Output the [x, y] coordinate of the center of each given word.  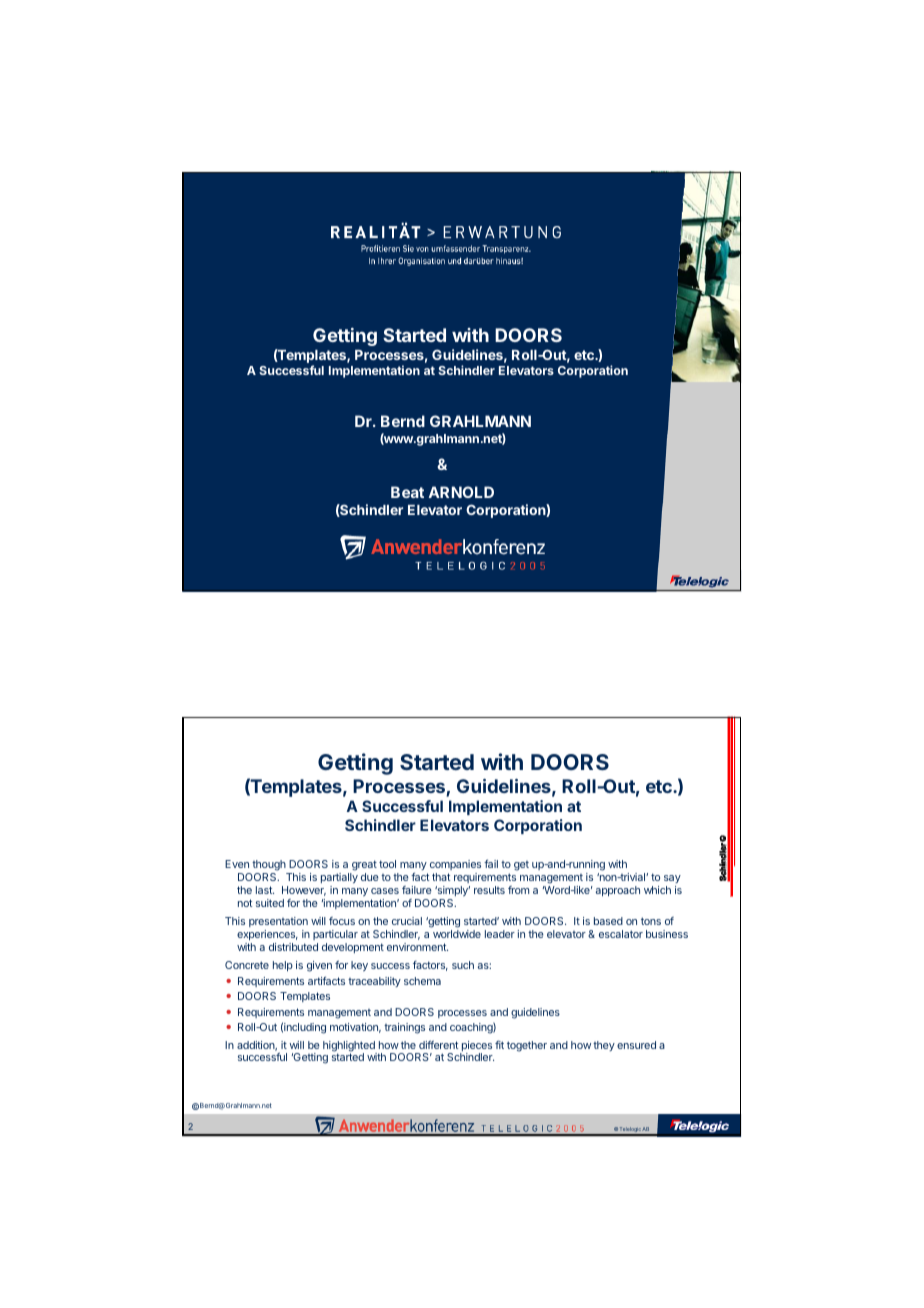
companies [455, 865]
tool [387, 864]
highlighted [350, 1047]
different [438, 1044]
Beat [407, 492]
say [672, 881]
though [269, 867]
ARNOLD [461, 492]
